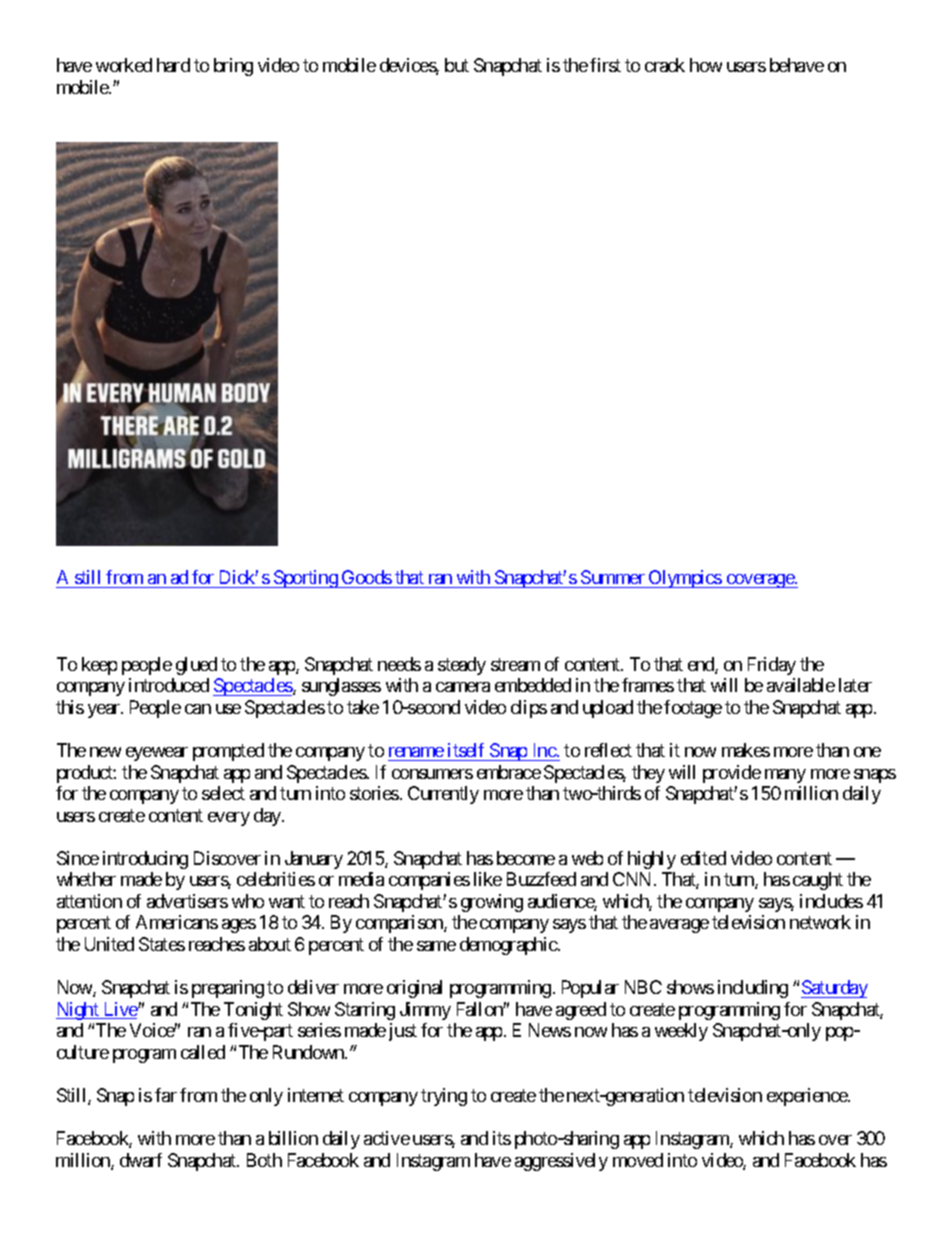  I want to click on crack, so click(665, 65).
